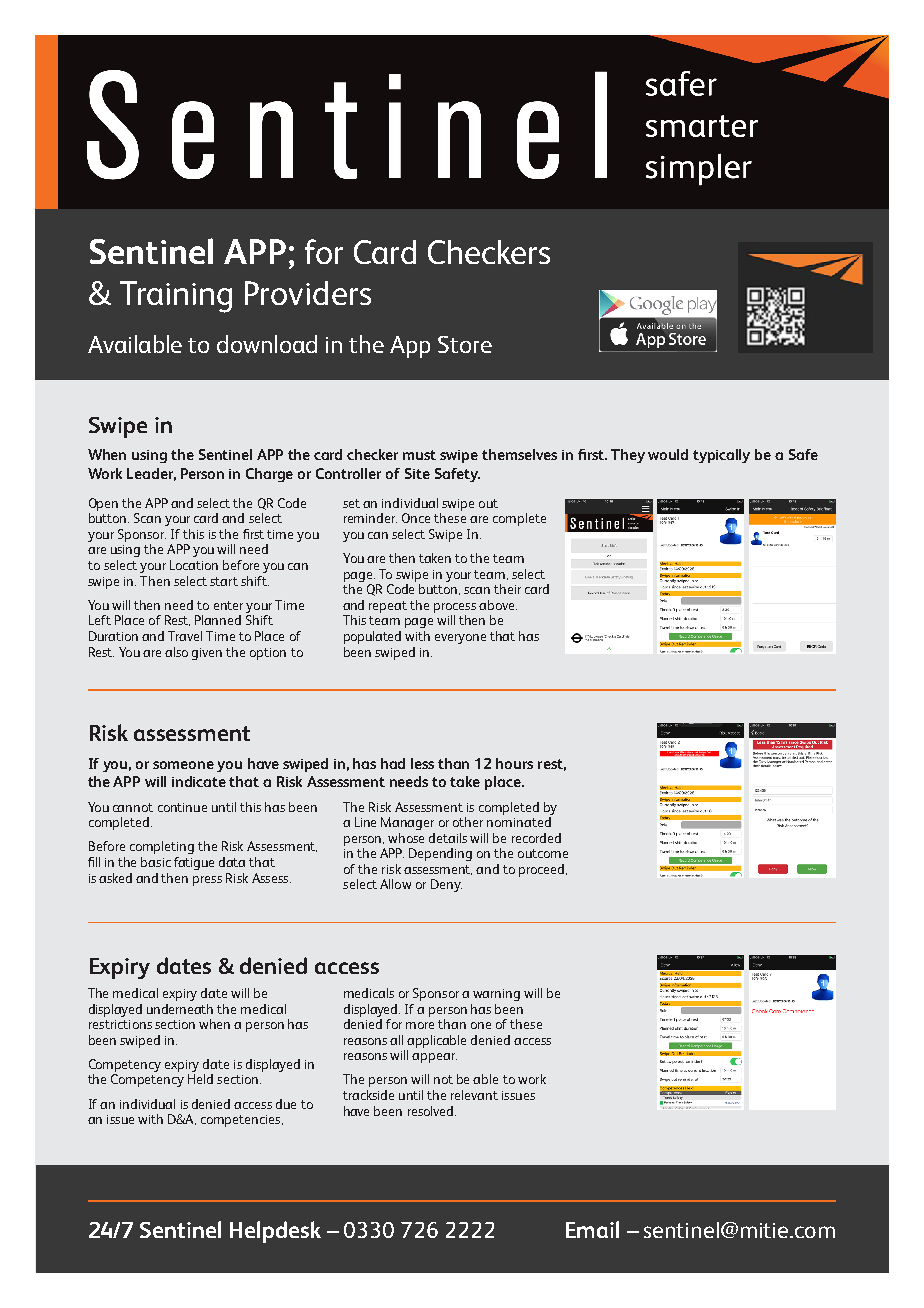 The image size is (924, 1308). I want to click on Travel, so click(185, 636).
